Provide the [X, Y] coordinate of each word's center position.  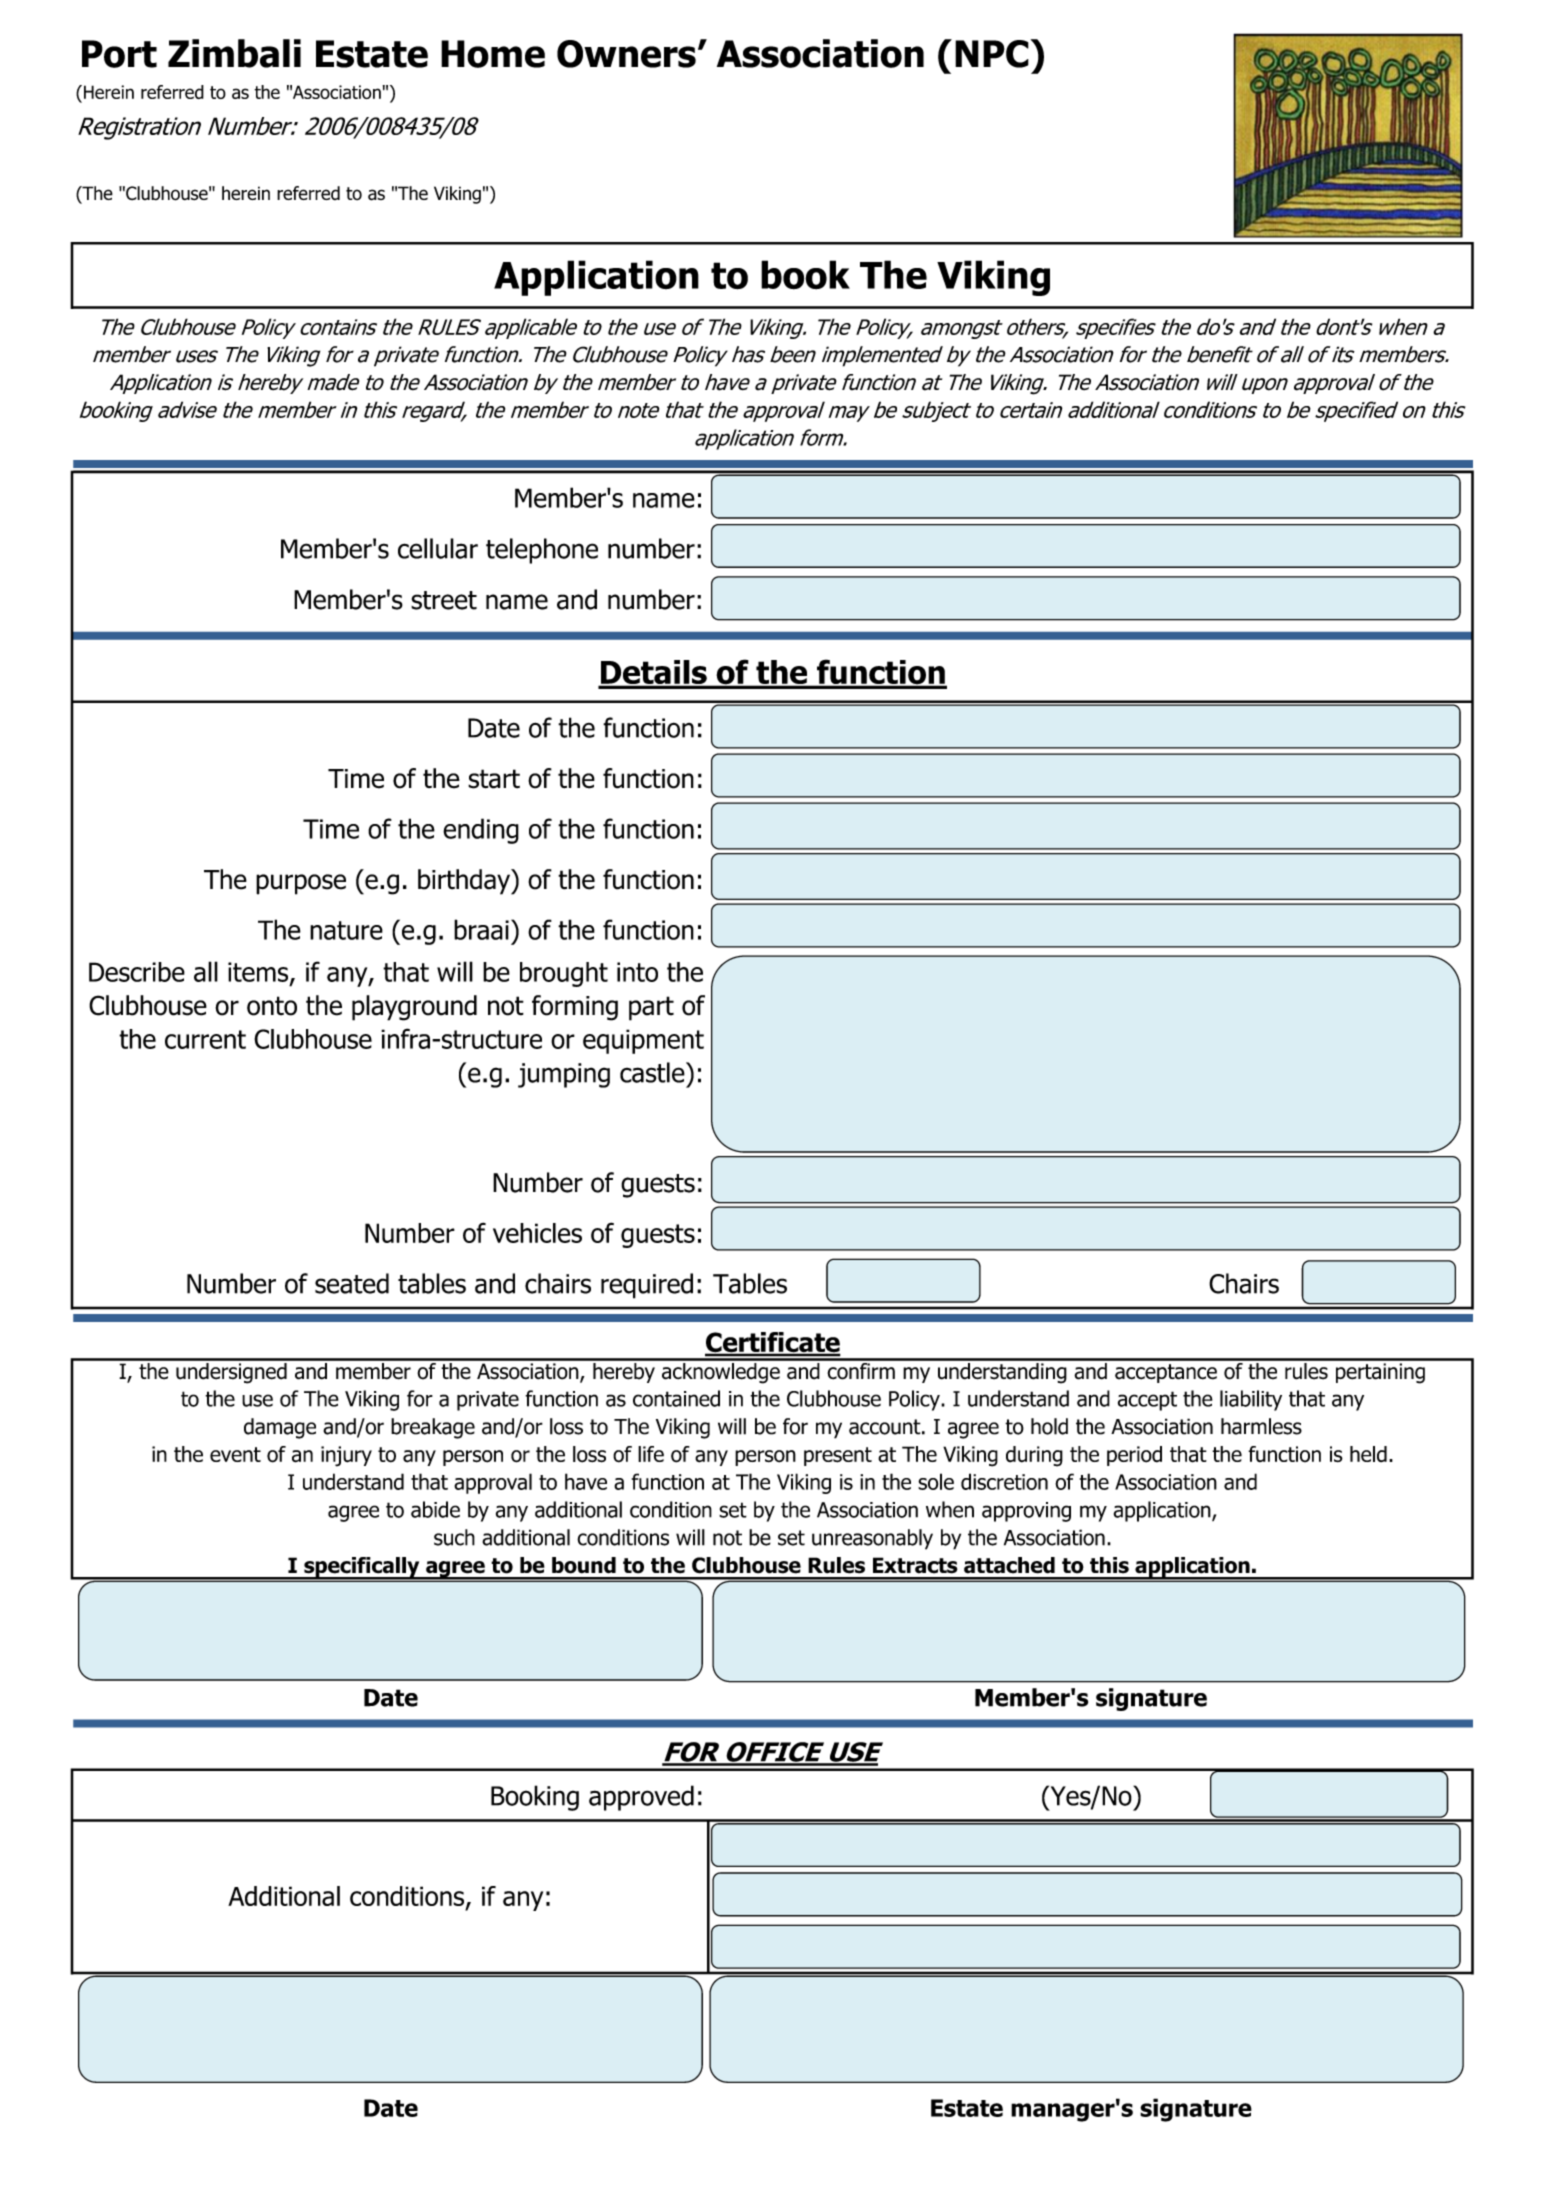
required [647, 1286]
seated [352, 1283]
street [444, 600]
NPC [992, 54]
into [637, 972]
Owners [626, 54]
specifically [362, 1568]
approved [641, 1798]
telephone [542, 551]
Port [119, 54]
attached [1009, 1565]
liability [1251, 1400]
